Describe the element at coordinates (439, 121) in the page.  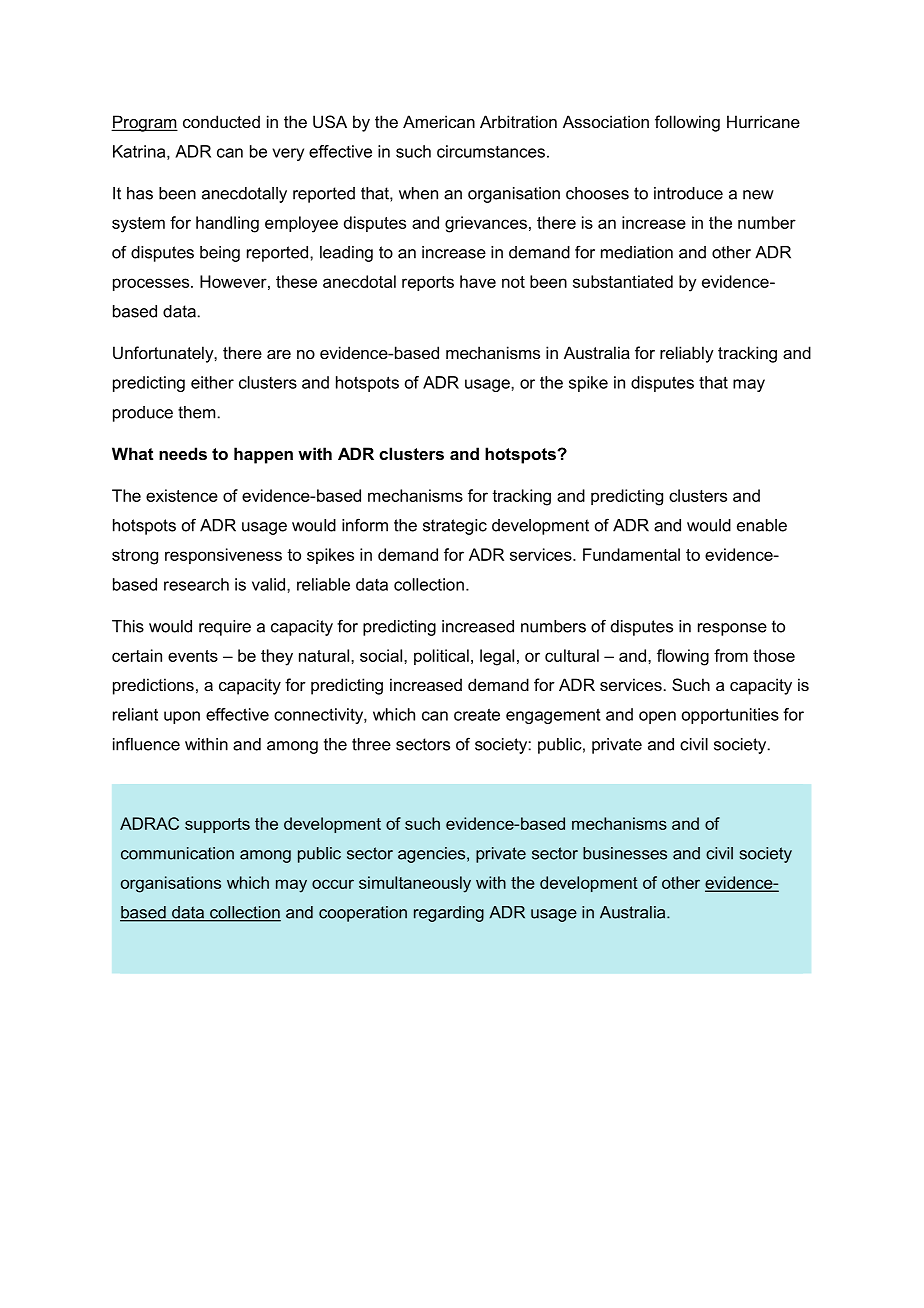
I see `American` at that location.
